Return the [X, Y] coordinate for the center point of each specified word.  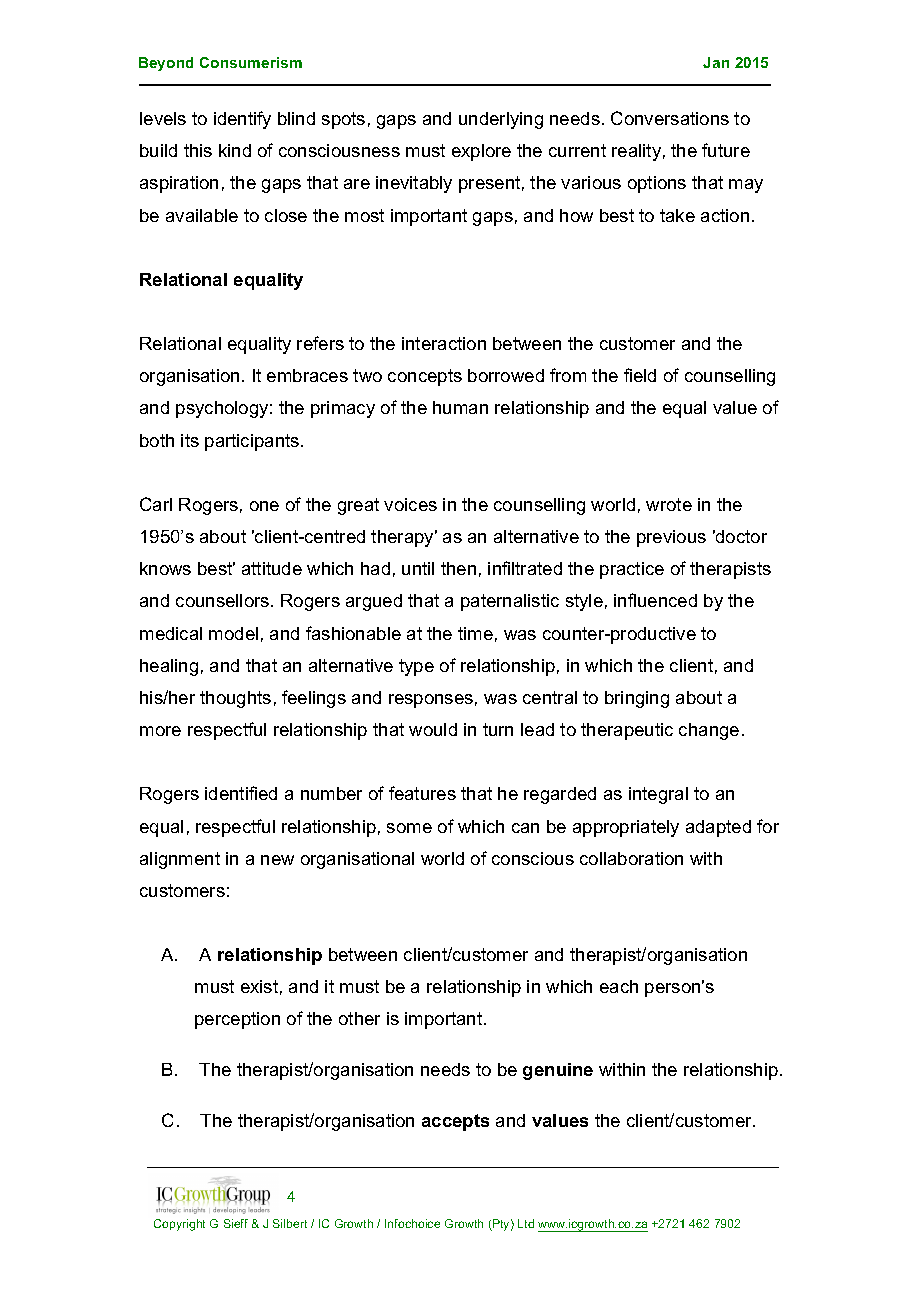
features [422, 793]
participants [253, 442]
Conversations [670, 118]
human [460, 407]
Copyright [179, 1225]
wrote [669, 504]
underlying [501, 120]
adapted [718, 828]
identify [242, 120]
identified [241, 793]
